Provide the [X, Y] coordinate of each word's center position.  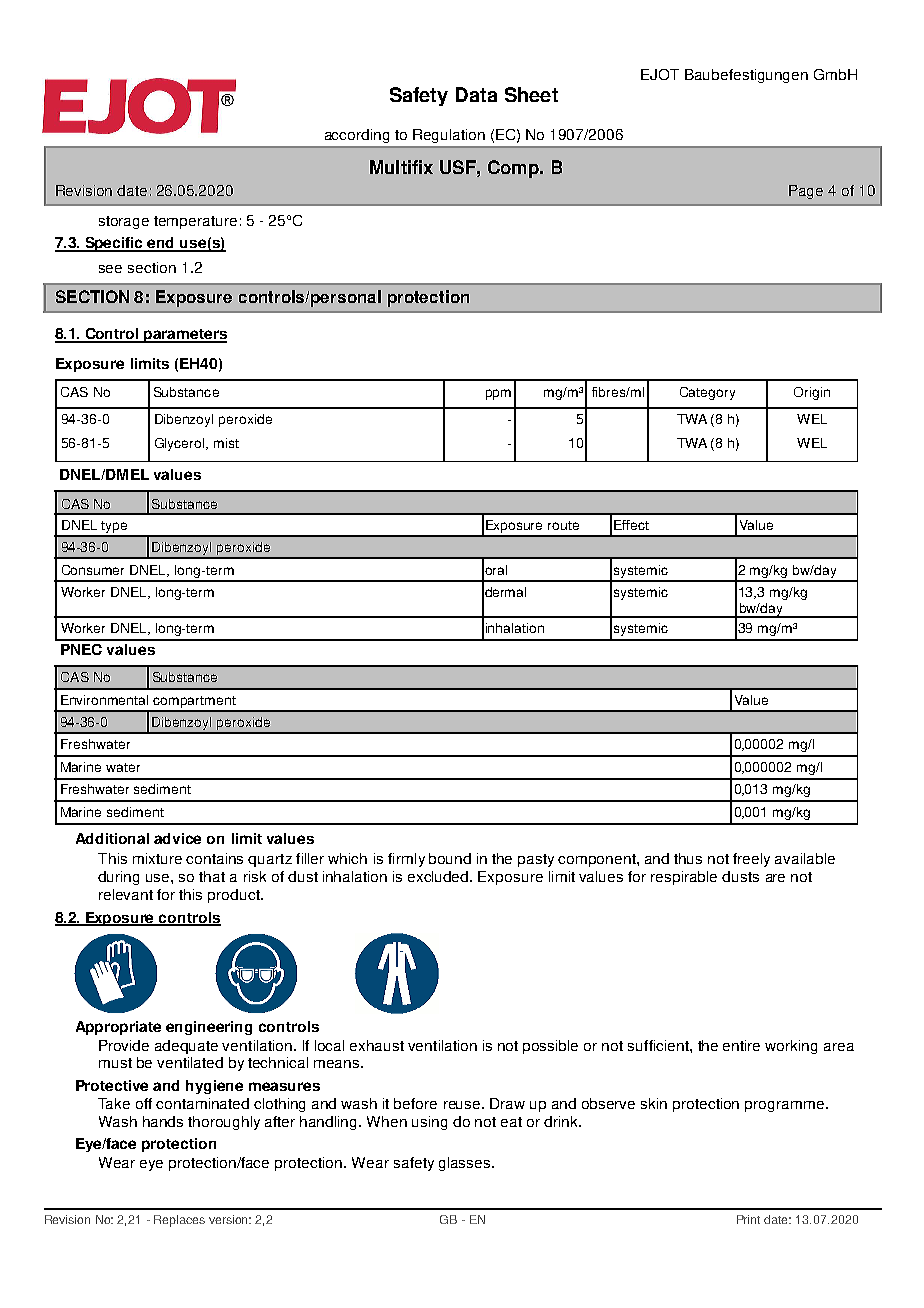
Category [707, 393]
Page [806, 192]
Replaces [179, 1221]
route [563, 525]
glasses [466, 1164]
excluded [439, 876]
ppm [498, 394]
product [235, 896]
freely [751, 860]
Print [748, 1219]
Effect [631, 525]
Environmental [104, 700]
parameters [184, 336]
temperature [195, 222]
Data [476, 94]
